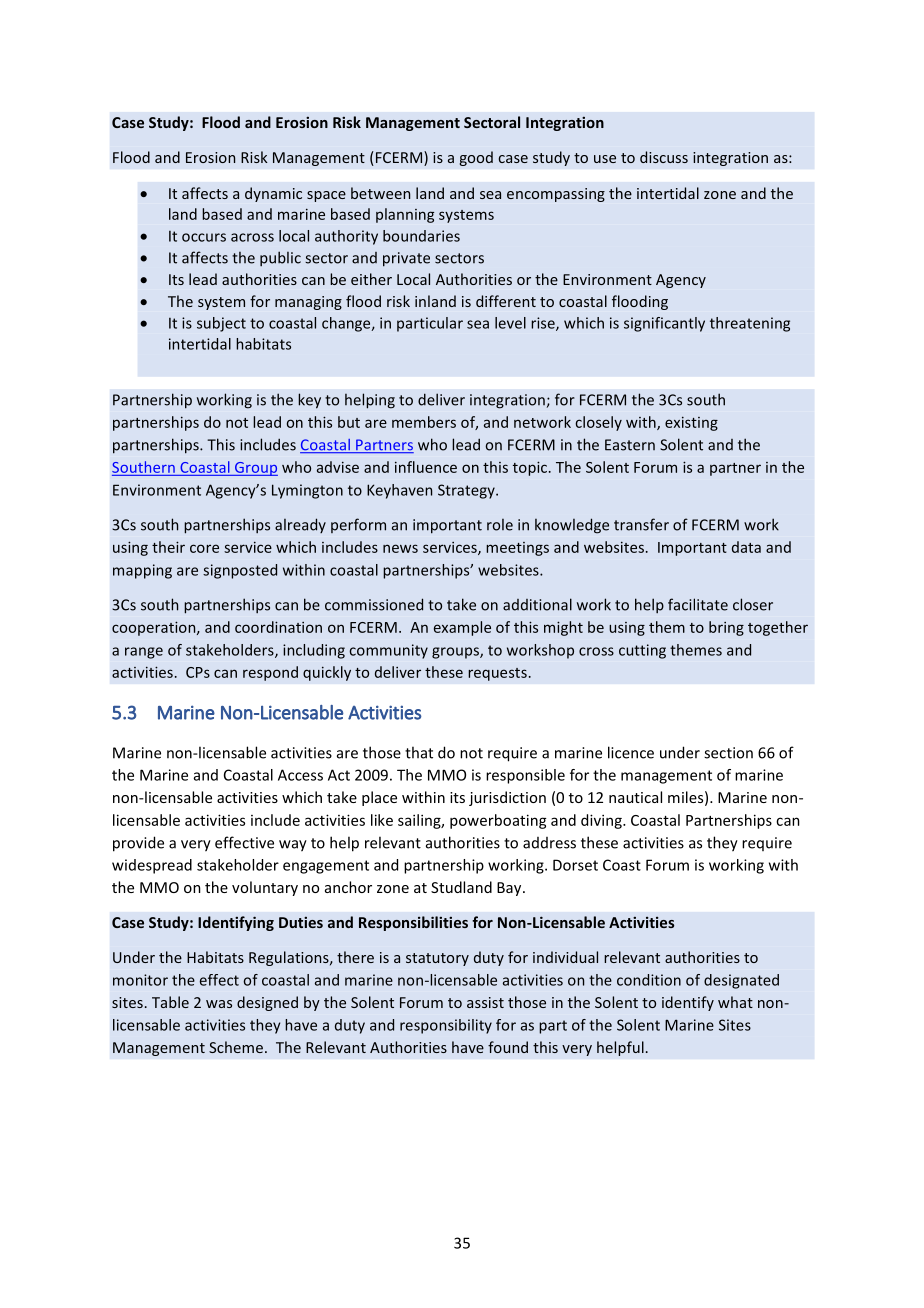 The image size is (924, 1308). What do you see at coordinates (278, 627) in the document?
I see `coordination` at bounding box center [278, 627].
